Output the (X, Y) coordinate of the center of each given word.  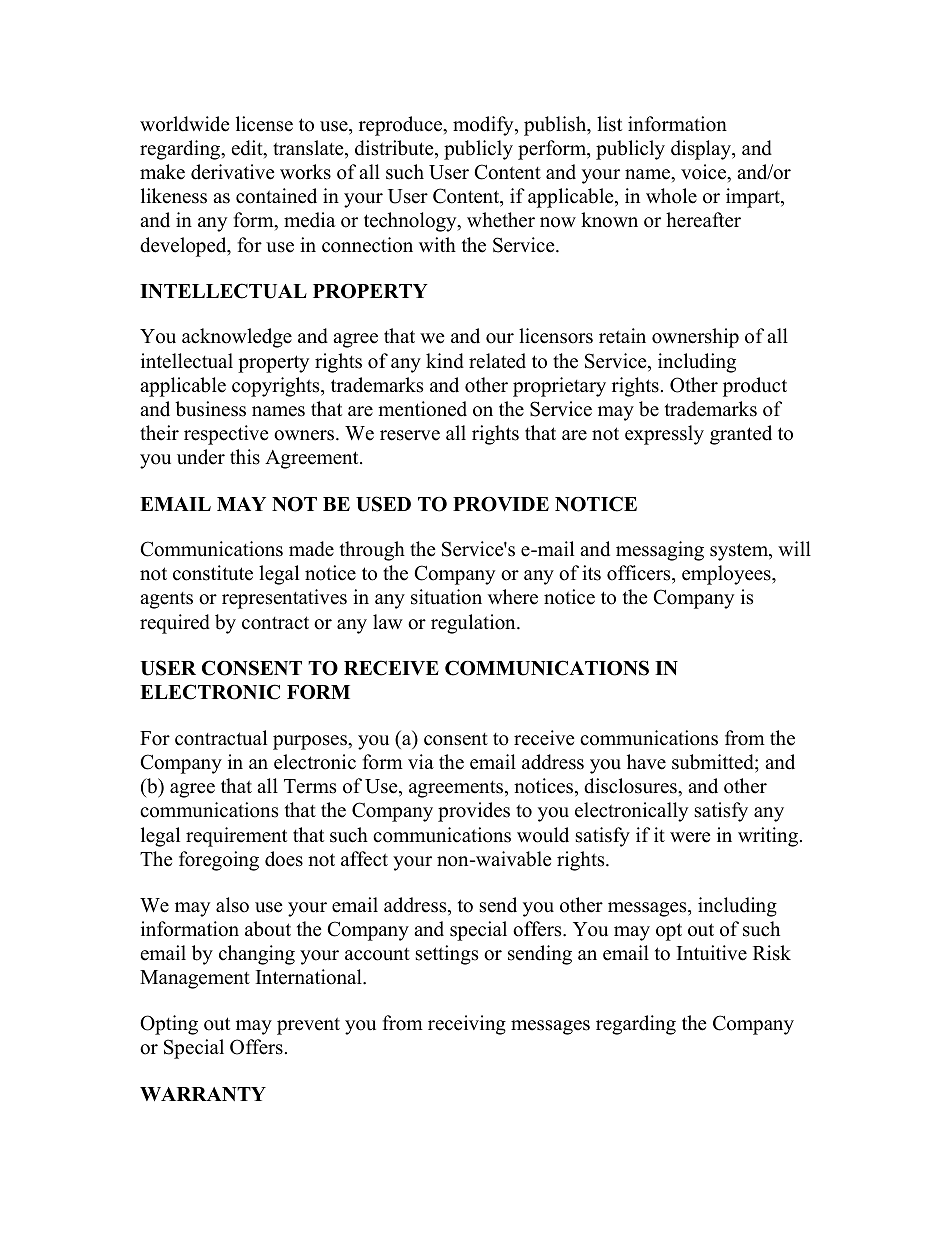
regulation (474, 624)
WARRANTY (203, 1094)
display (702, 150)
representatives (284, 599)
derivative (233, 172)
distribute (395, 149)
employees (727, 575)
